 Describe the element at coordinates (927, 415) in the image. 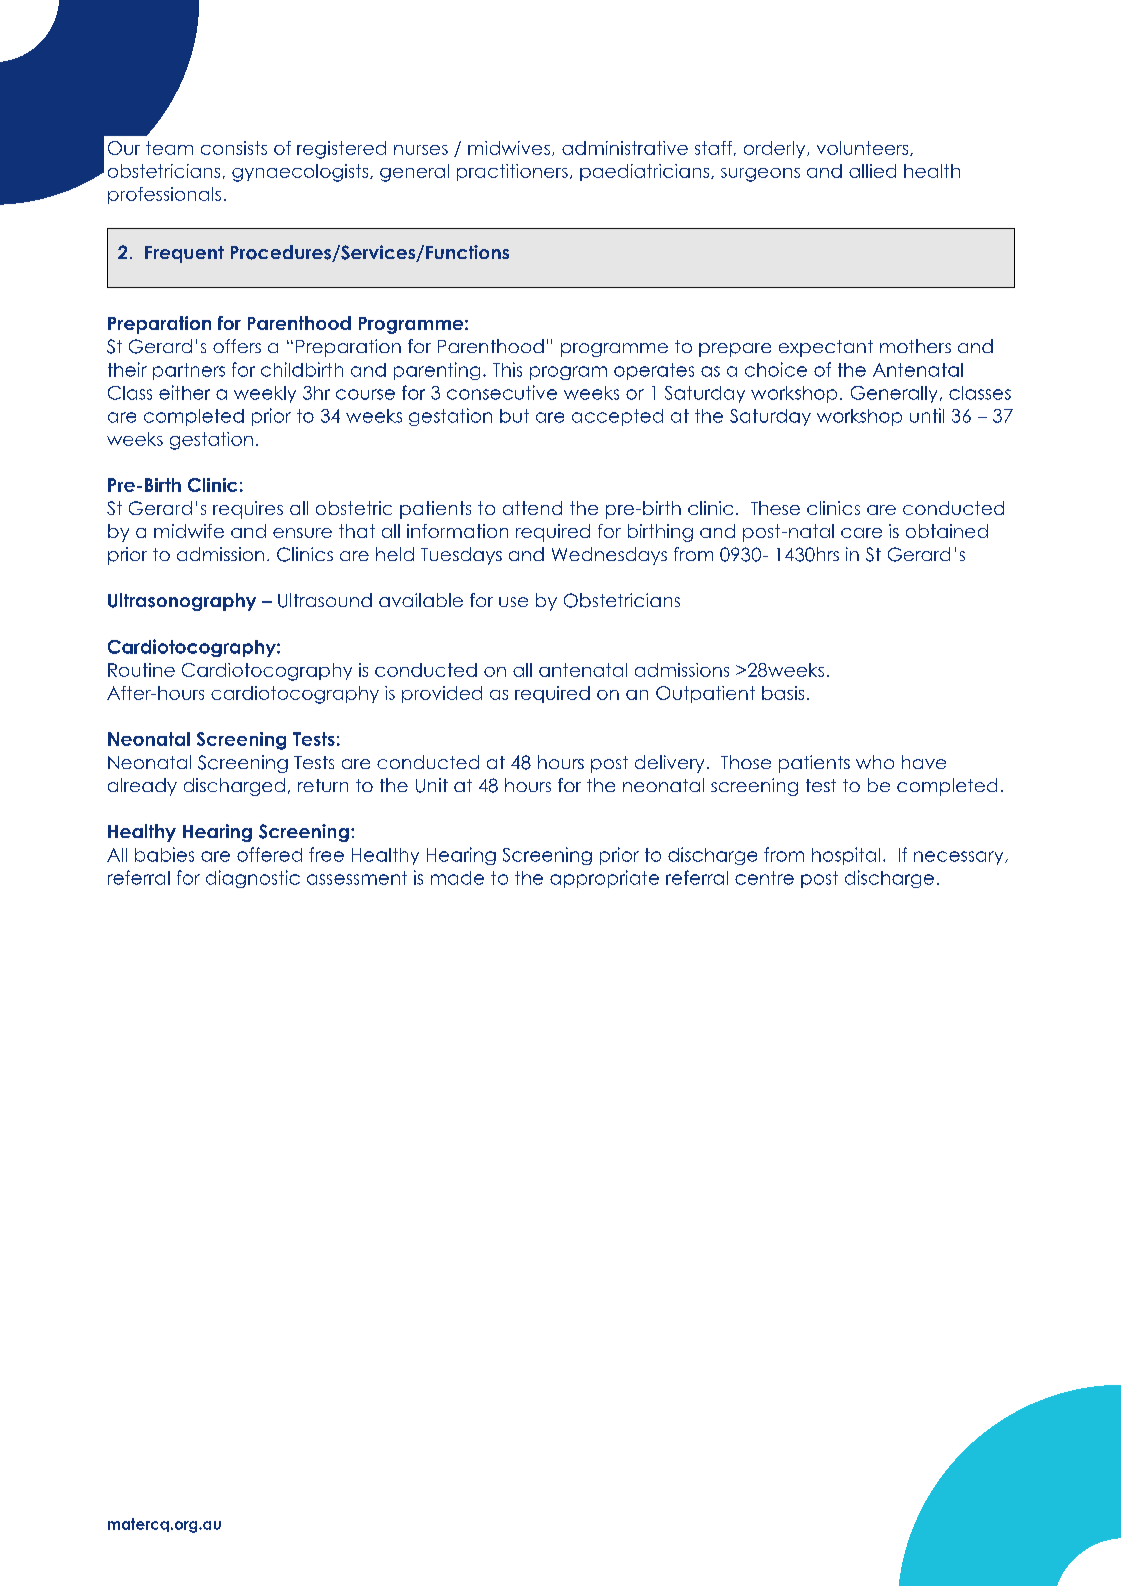

I see `until` at that location.
